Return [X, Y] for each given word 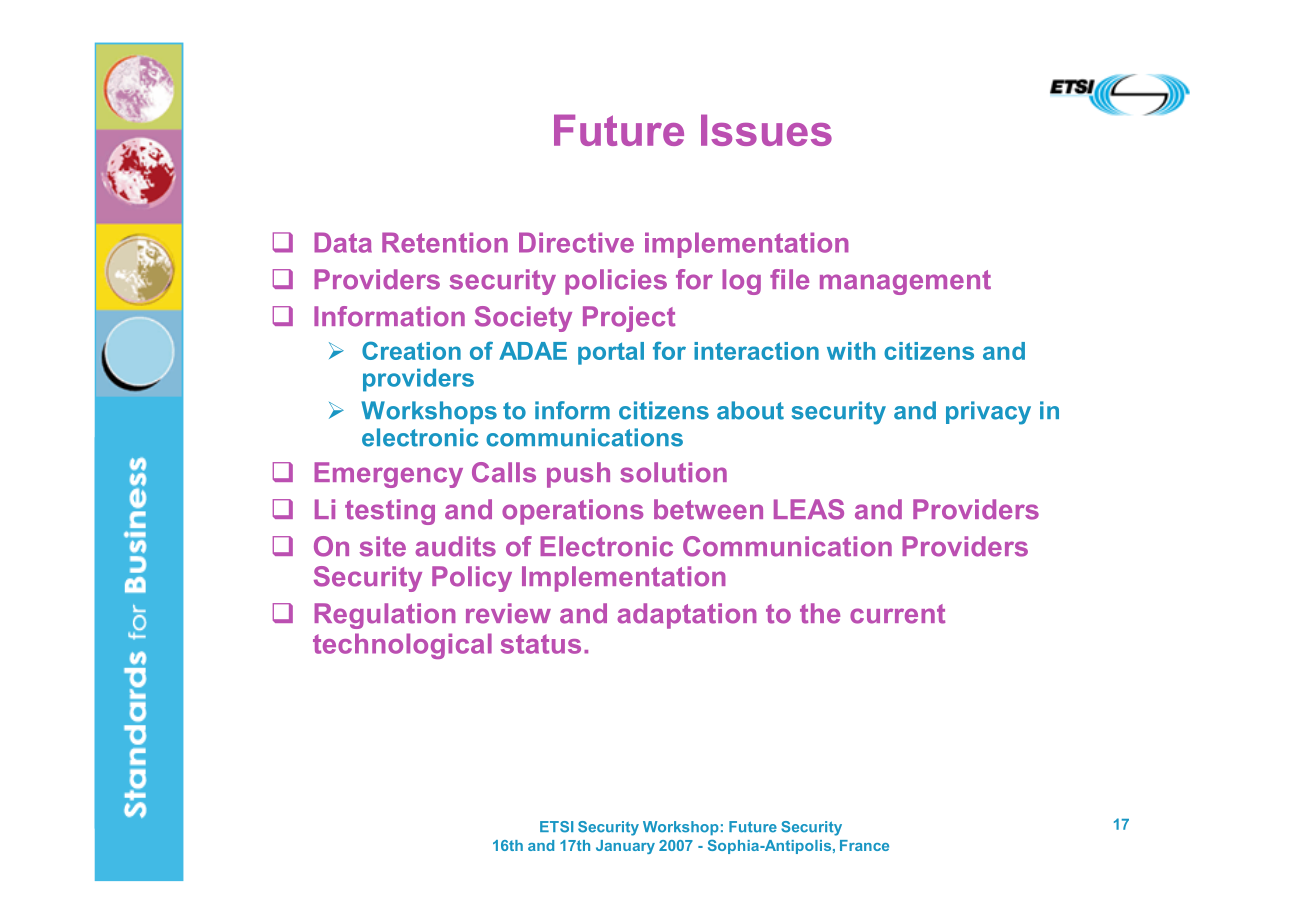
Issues [766, 130]
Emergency [388, 475]
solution [673, 472]
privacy [988, 413]
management [905, 282]
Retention [445, 242]
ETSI [556, 827]
